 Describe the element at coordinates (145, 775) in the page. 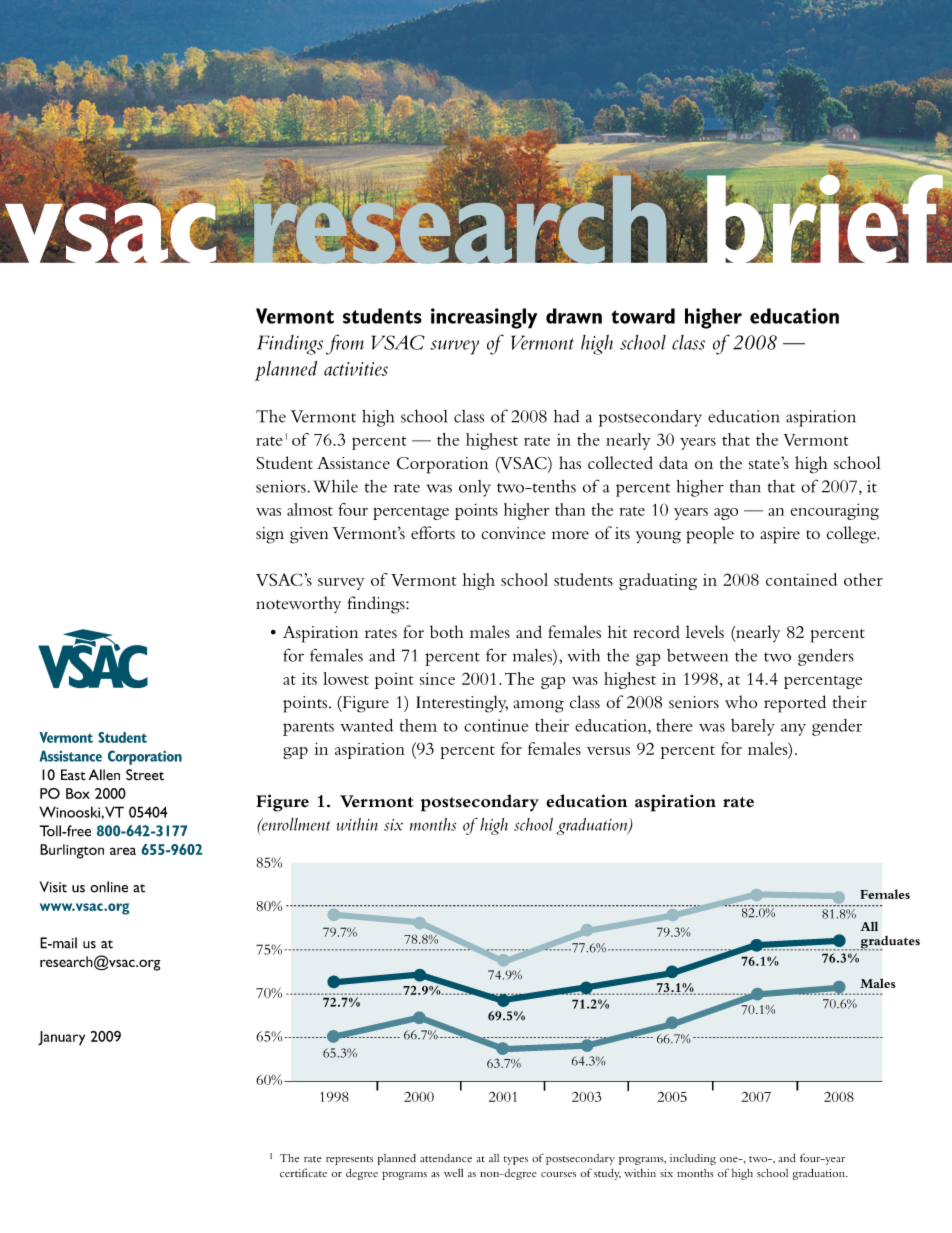

I see `Street` at that location.
